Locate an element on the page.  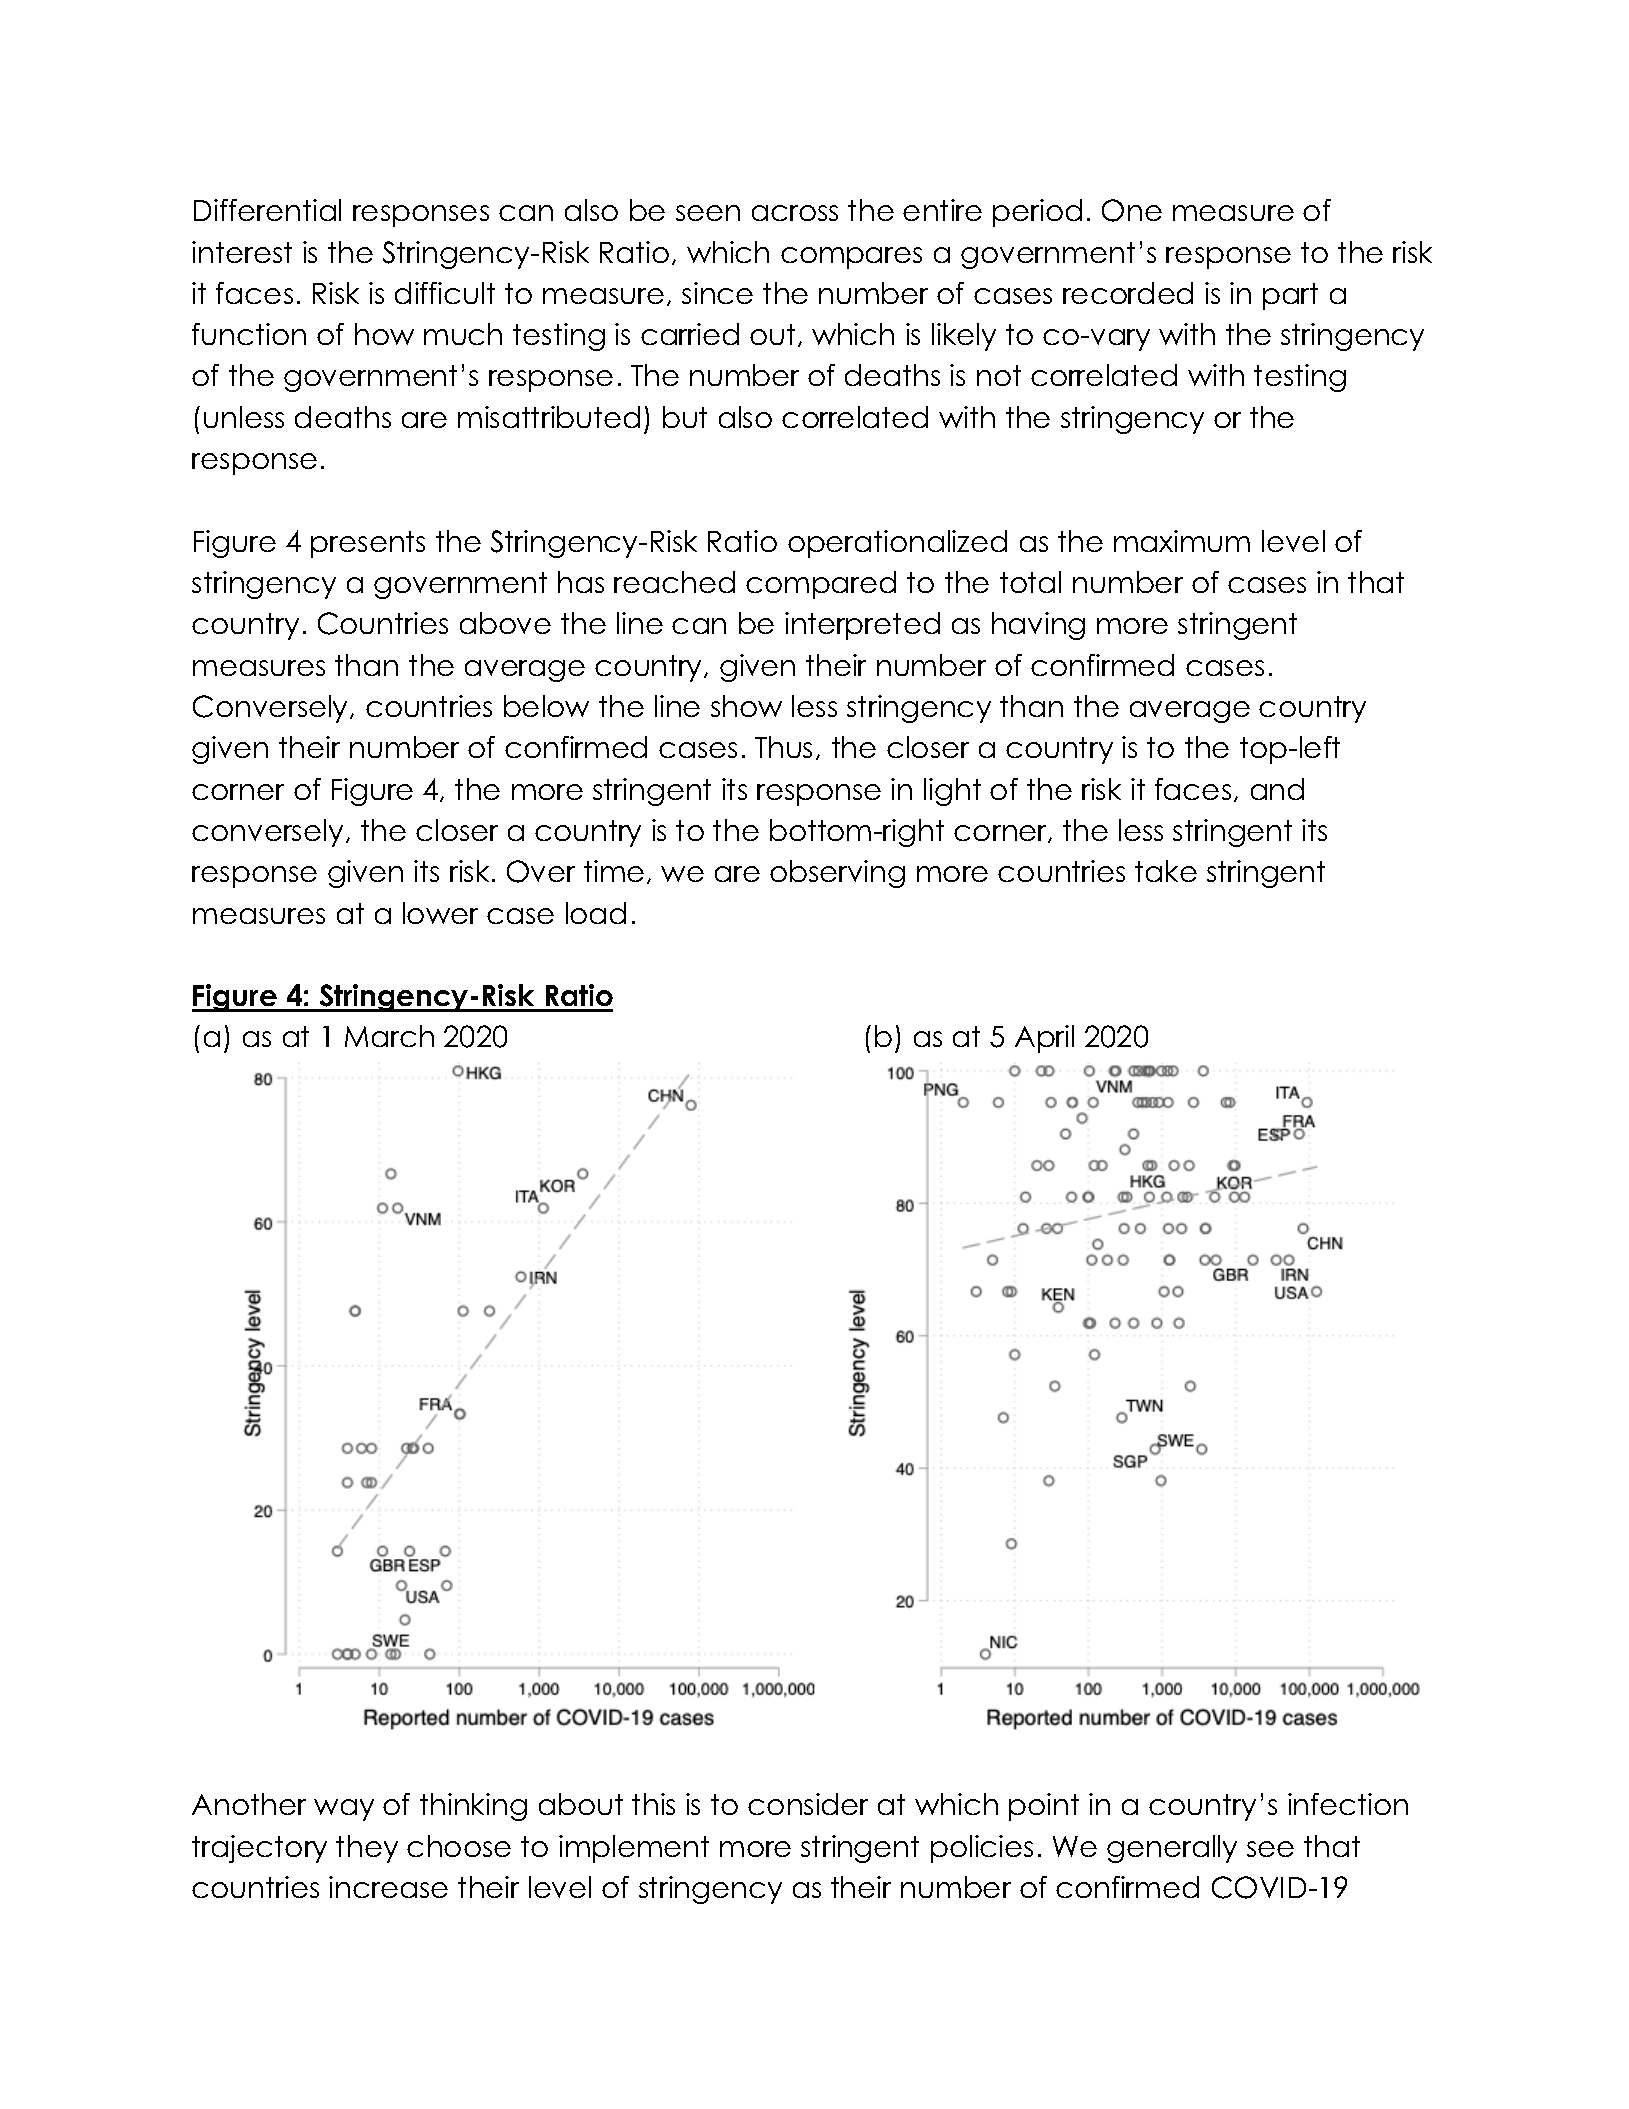
they is located at coordinates (367, 1849).
